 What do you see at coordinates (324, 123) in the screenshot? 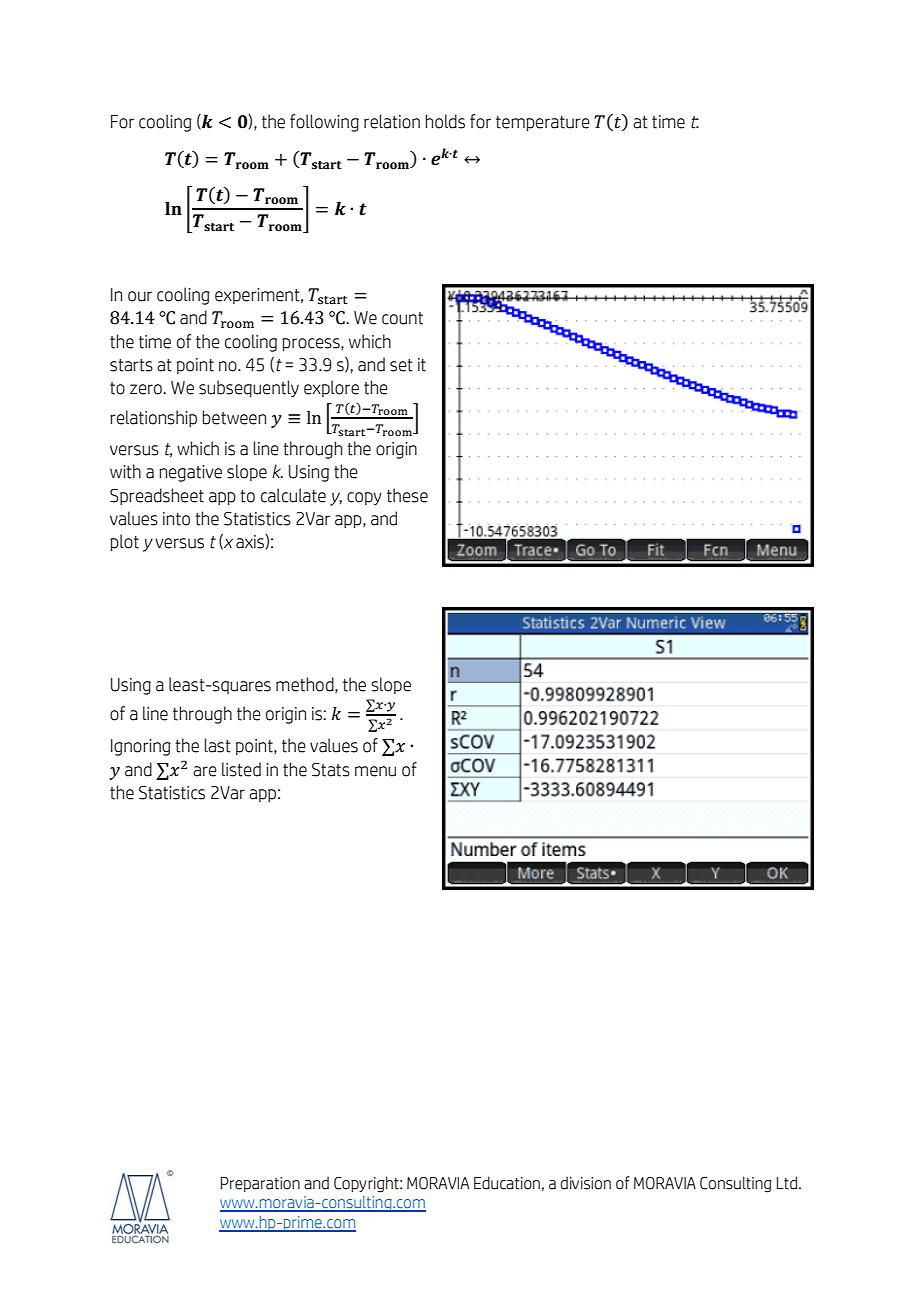
I see `following` at bounding box center [324, 123].
